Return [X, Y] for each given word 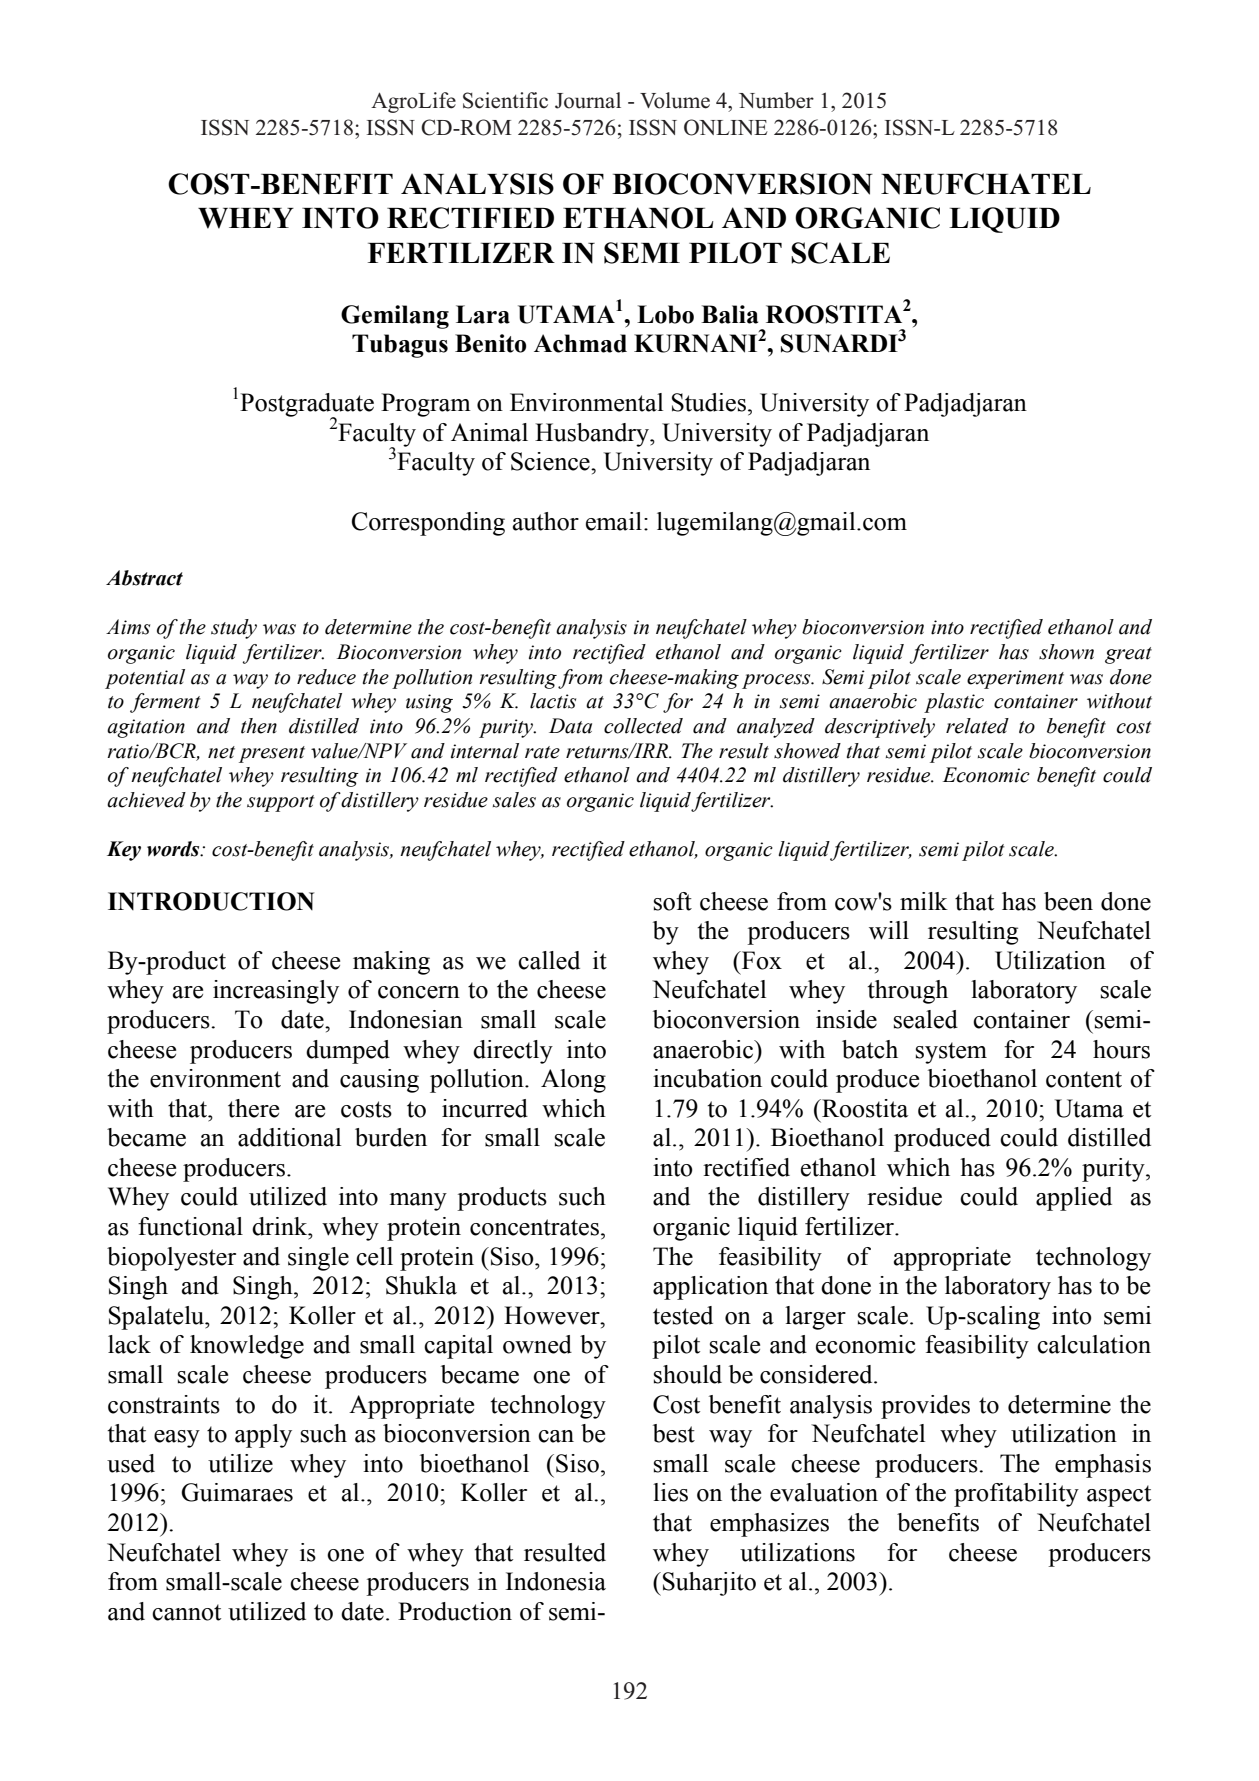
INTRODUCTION [211, 901]
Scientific [505, 100]
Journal [588, 100]
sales [514, 800]
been [1068, 901]
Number [776, 100]
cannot [186, 1612]
